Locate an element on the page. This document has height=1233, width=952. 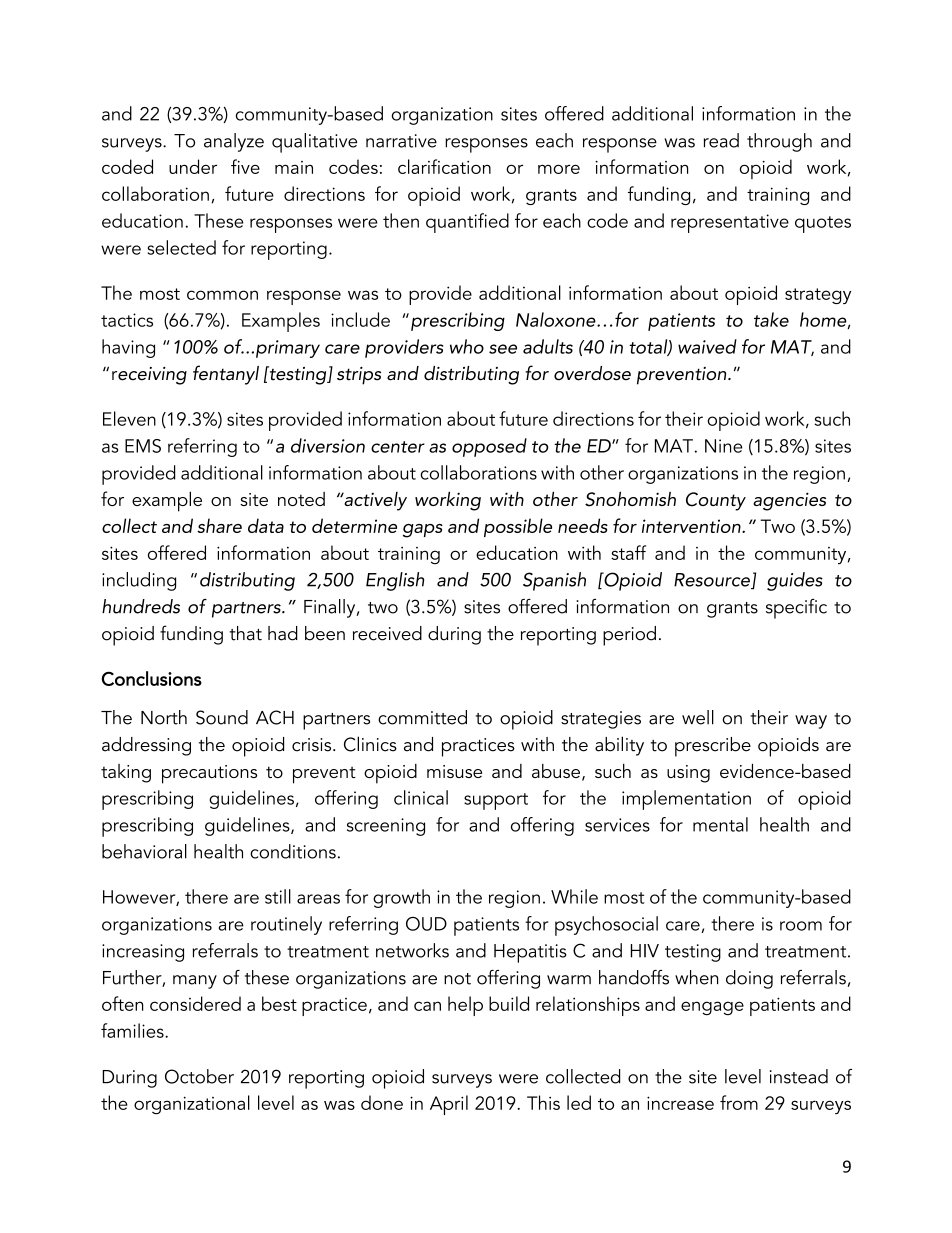
precautions is located at coordinates (209, 774).
